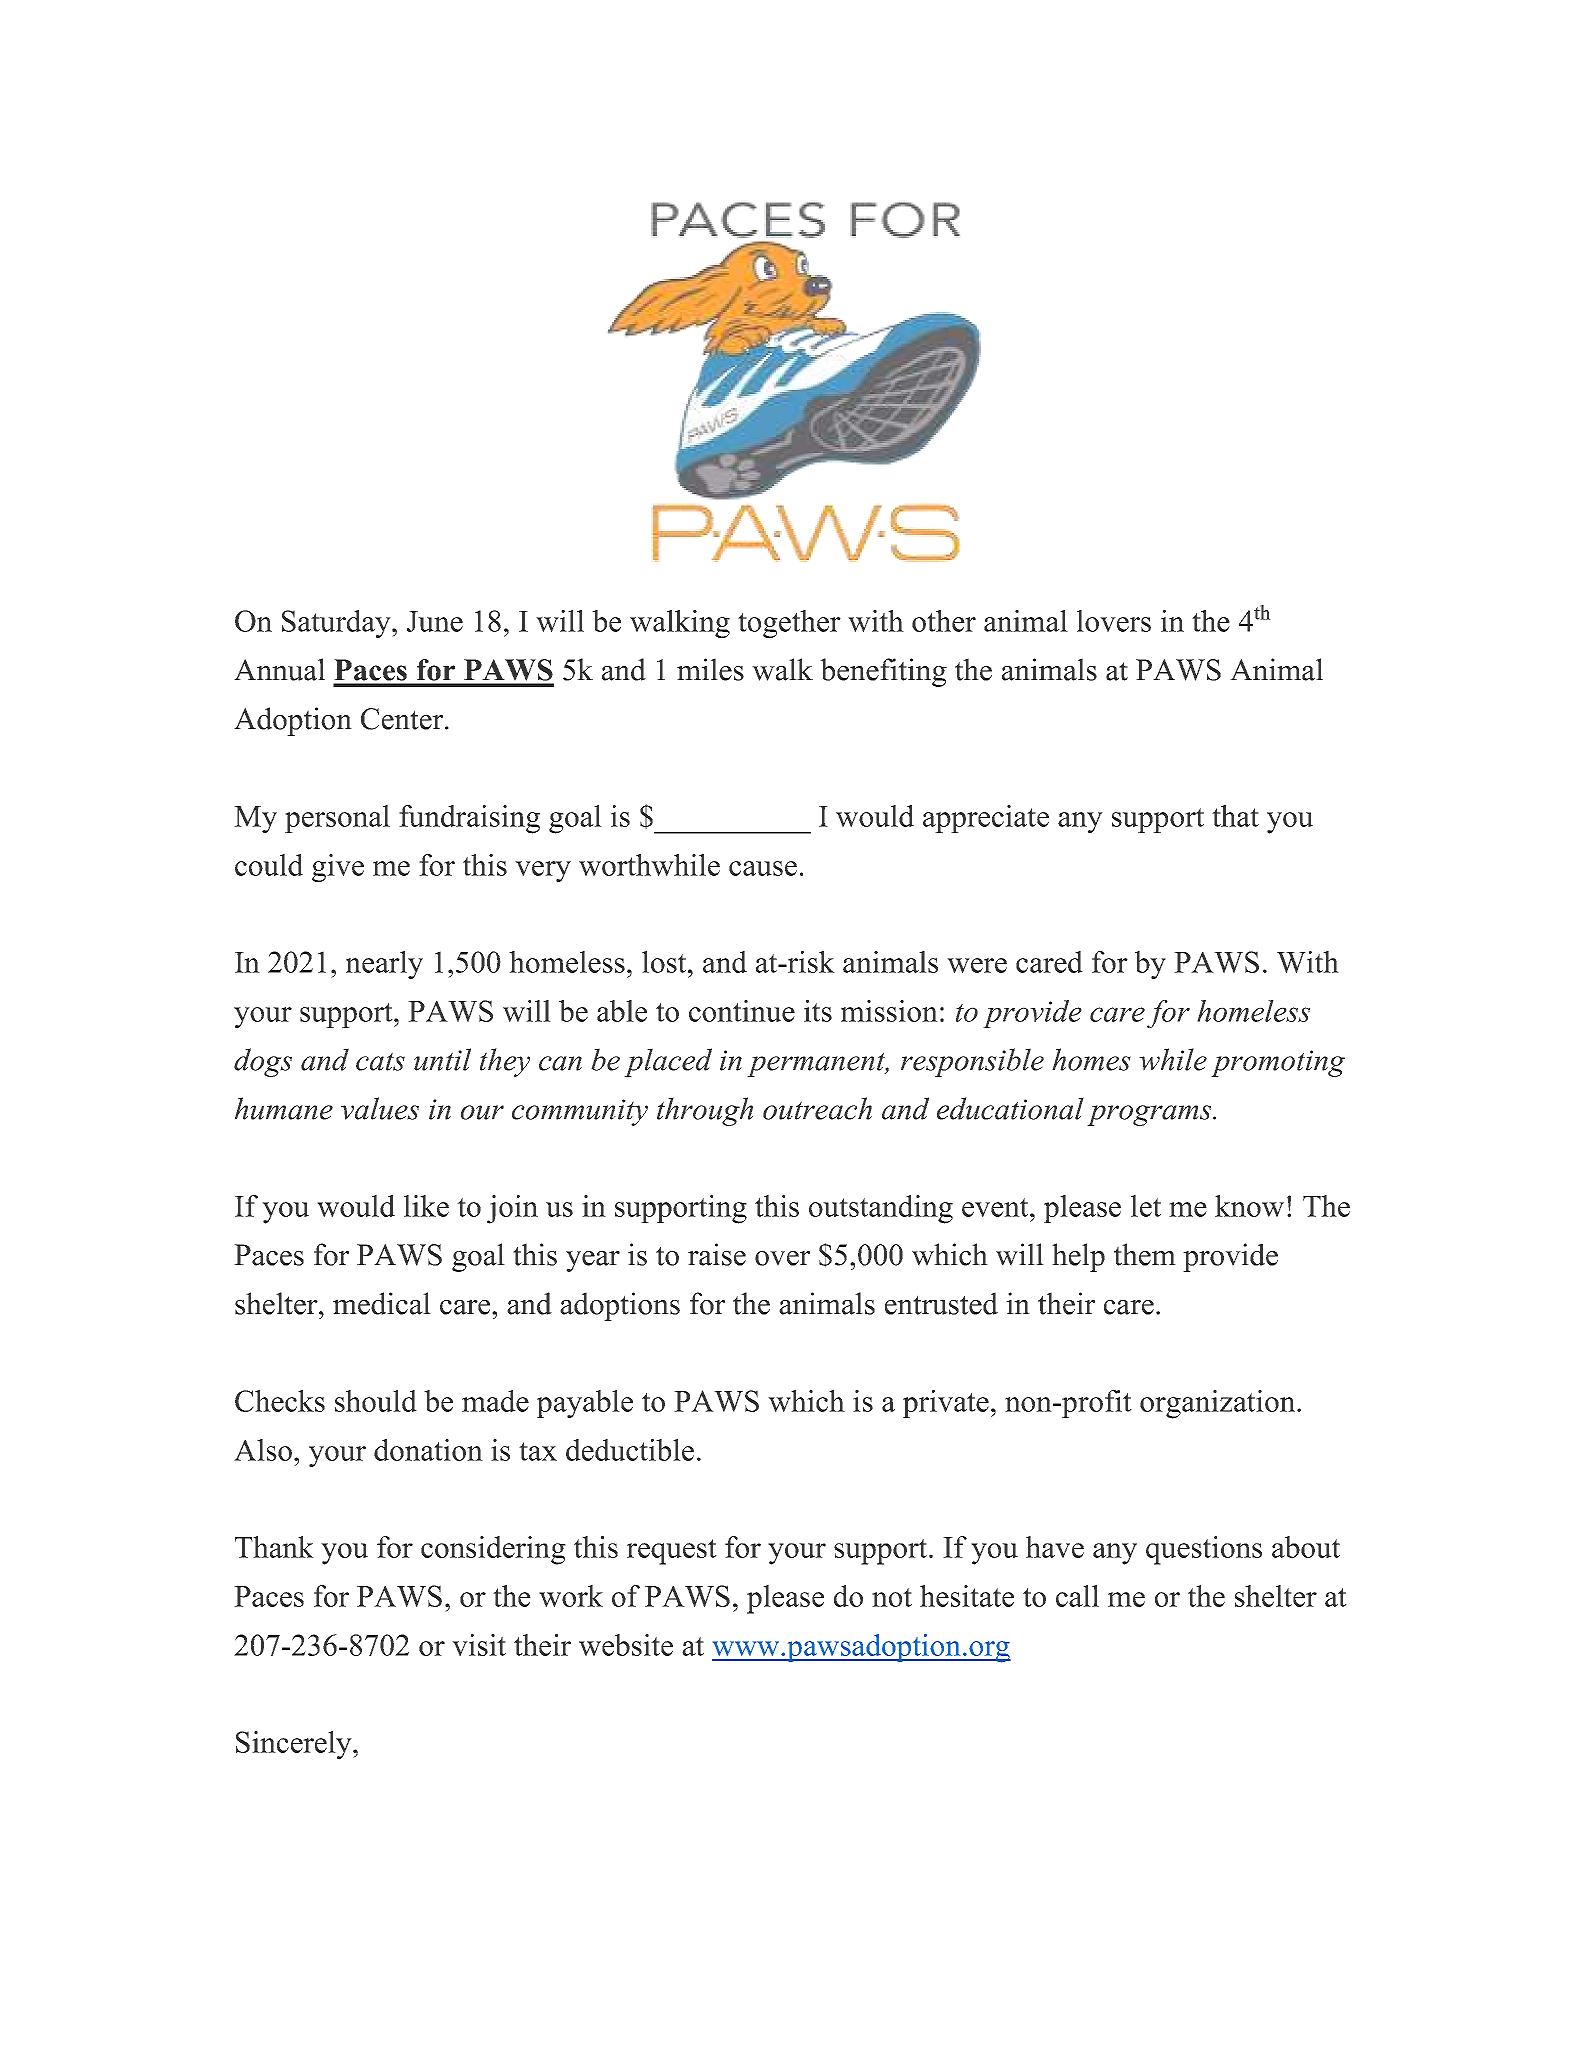 This image has width=1591, height=2059. What do you see at coordinates (295, 1745) in the image?
I see `Sincerely` at bounding box center [295, 1745].
